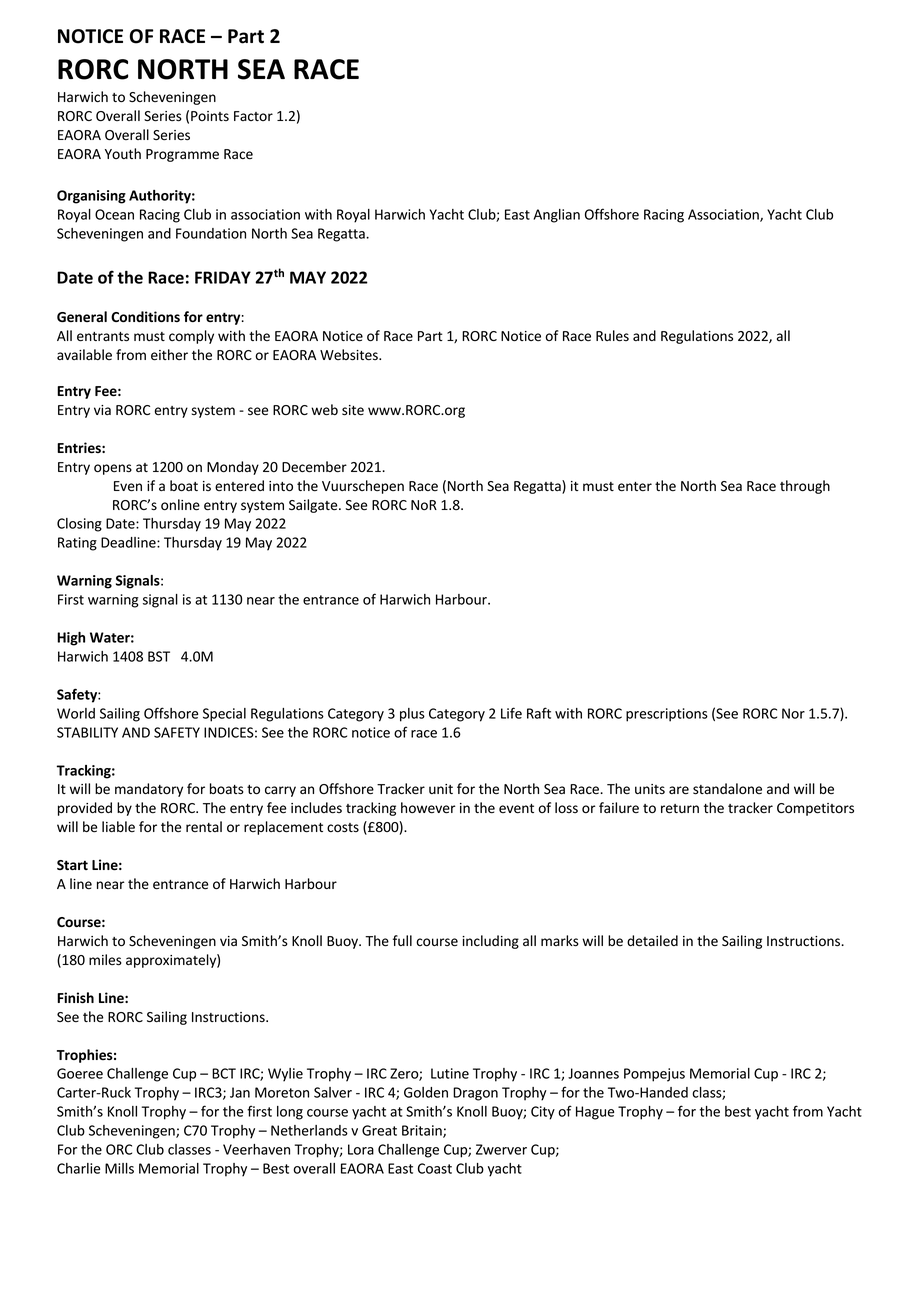  What do you see at coordinates (423, 1131) in the page?
I see `Britain` at bounding box center [423, 1131].
